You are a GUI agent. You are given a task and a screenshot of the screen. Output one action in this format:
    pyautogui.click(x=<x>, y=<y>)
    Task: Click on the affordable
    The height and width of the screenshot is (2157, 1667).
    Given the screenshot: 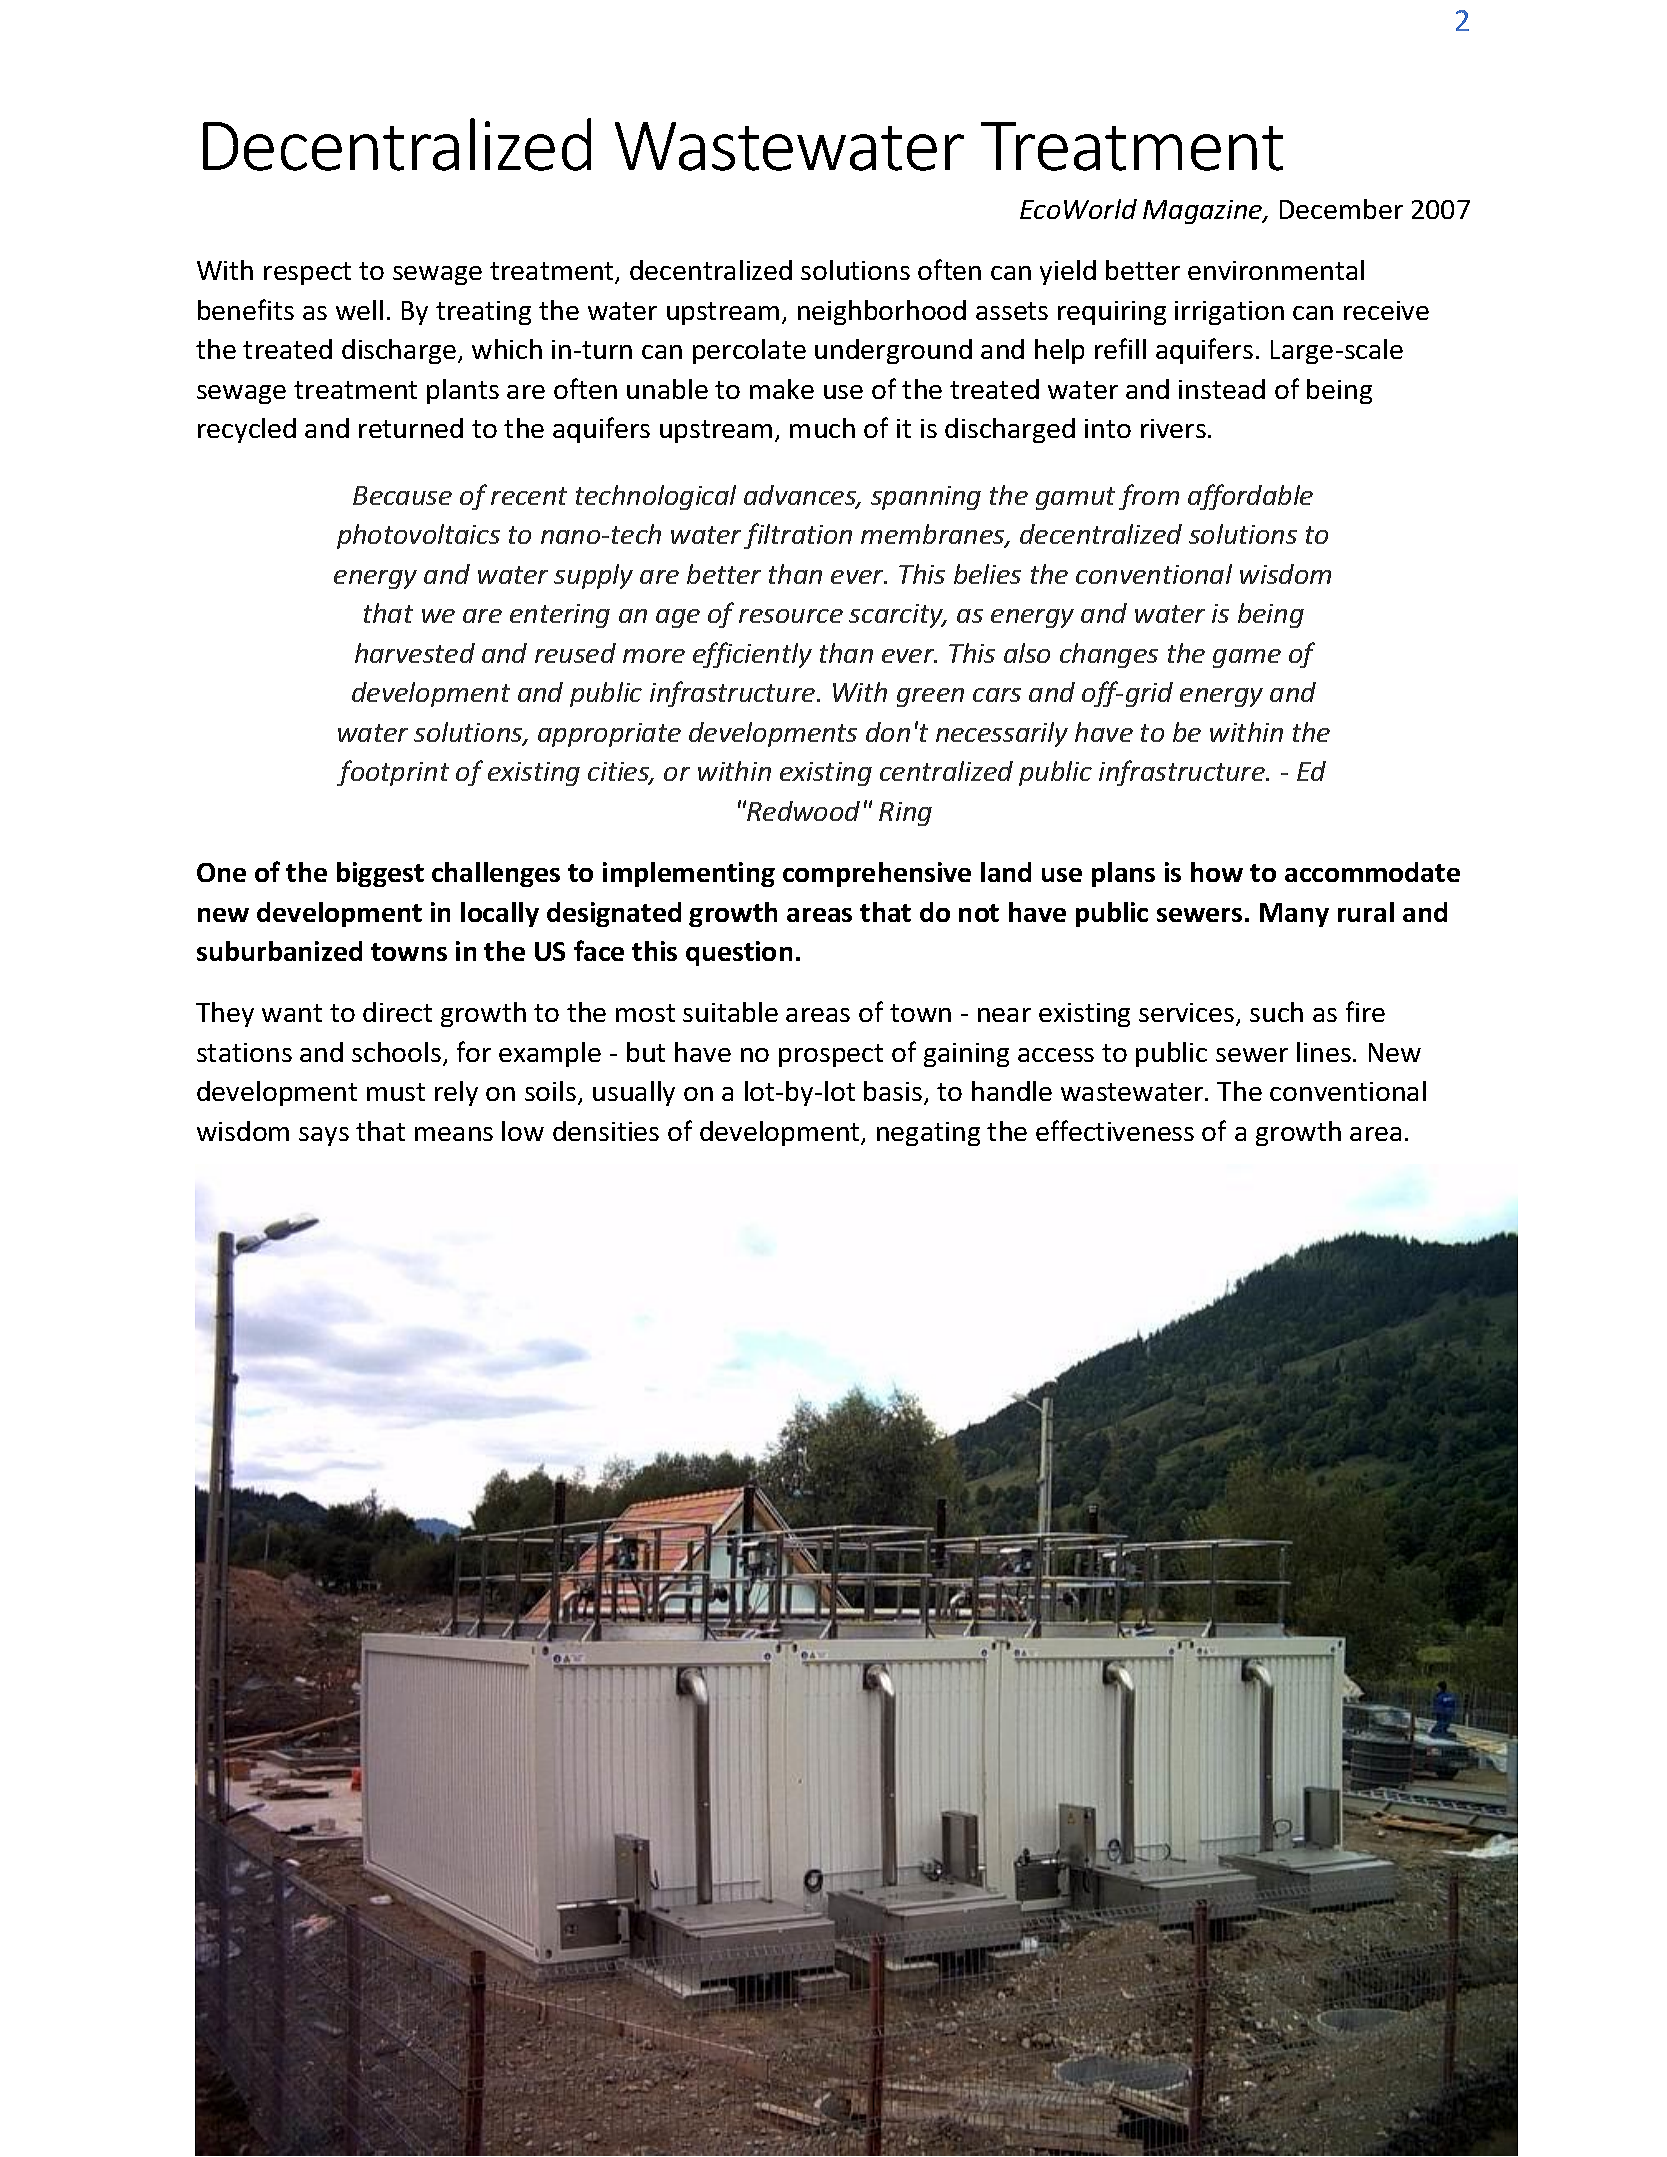 What is the action you would take?
    pyautogui.click(x=1250, y=497)
